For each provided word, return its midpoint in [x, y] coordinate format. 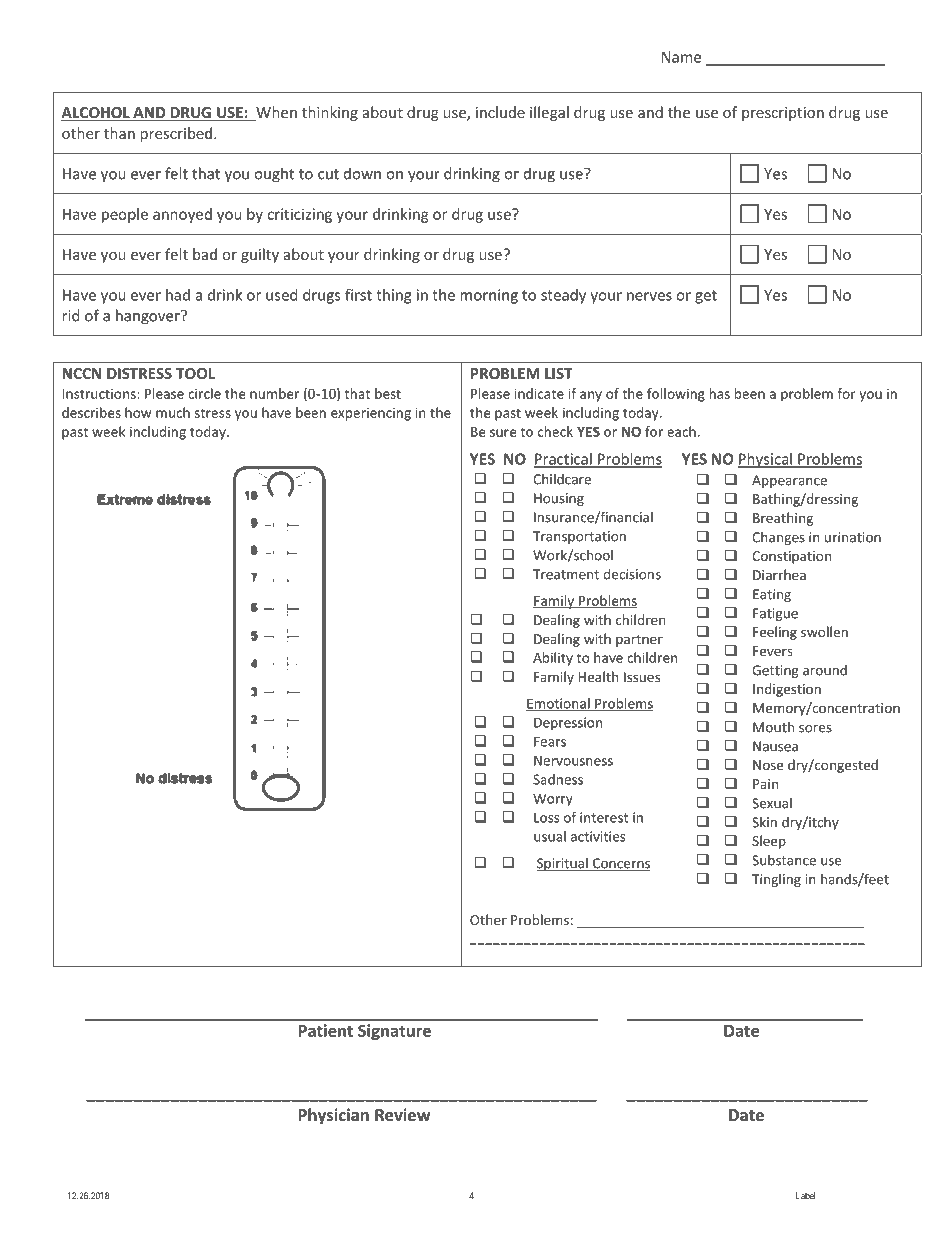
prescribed [176, 134]
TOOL [195, 373]
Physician [333, 1116]
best [388, 393]
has [720, 393]
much [173, 412]
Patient [325, 1030]
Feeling [775, 633]
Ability [553, 659]
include [500, 112]
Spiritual [563, 864]
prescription [783, 114]
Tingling [776, 880]
